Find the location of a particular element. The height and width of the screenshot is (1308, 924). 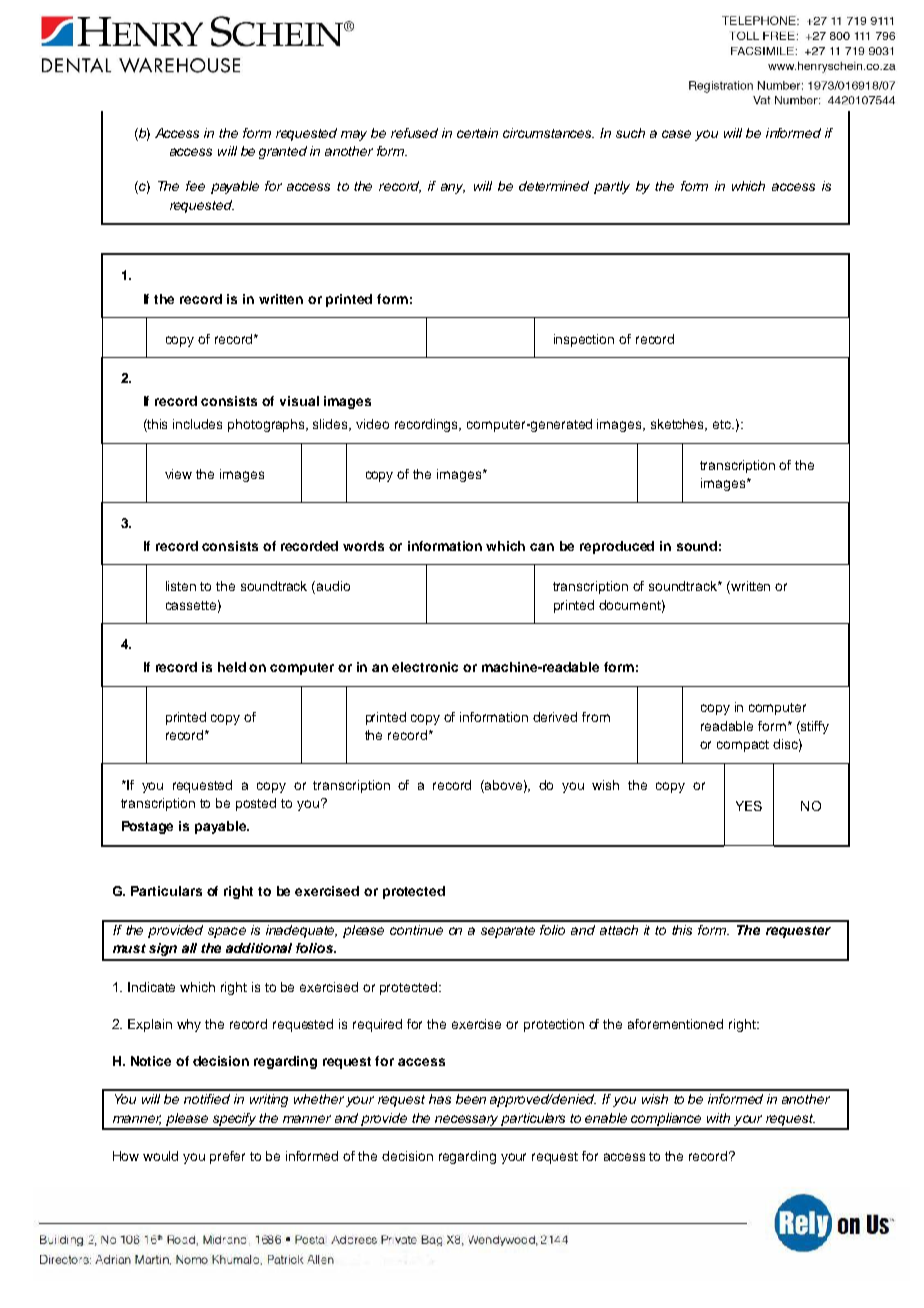

any is located at coordinates (453, 188).
